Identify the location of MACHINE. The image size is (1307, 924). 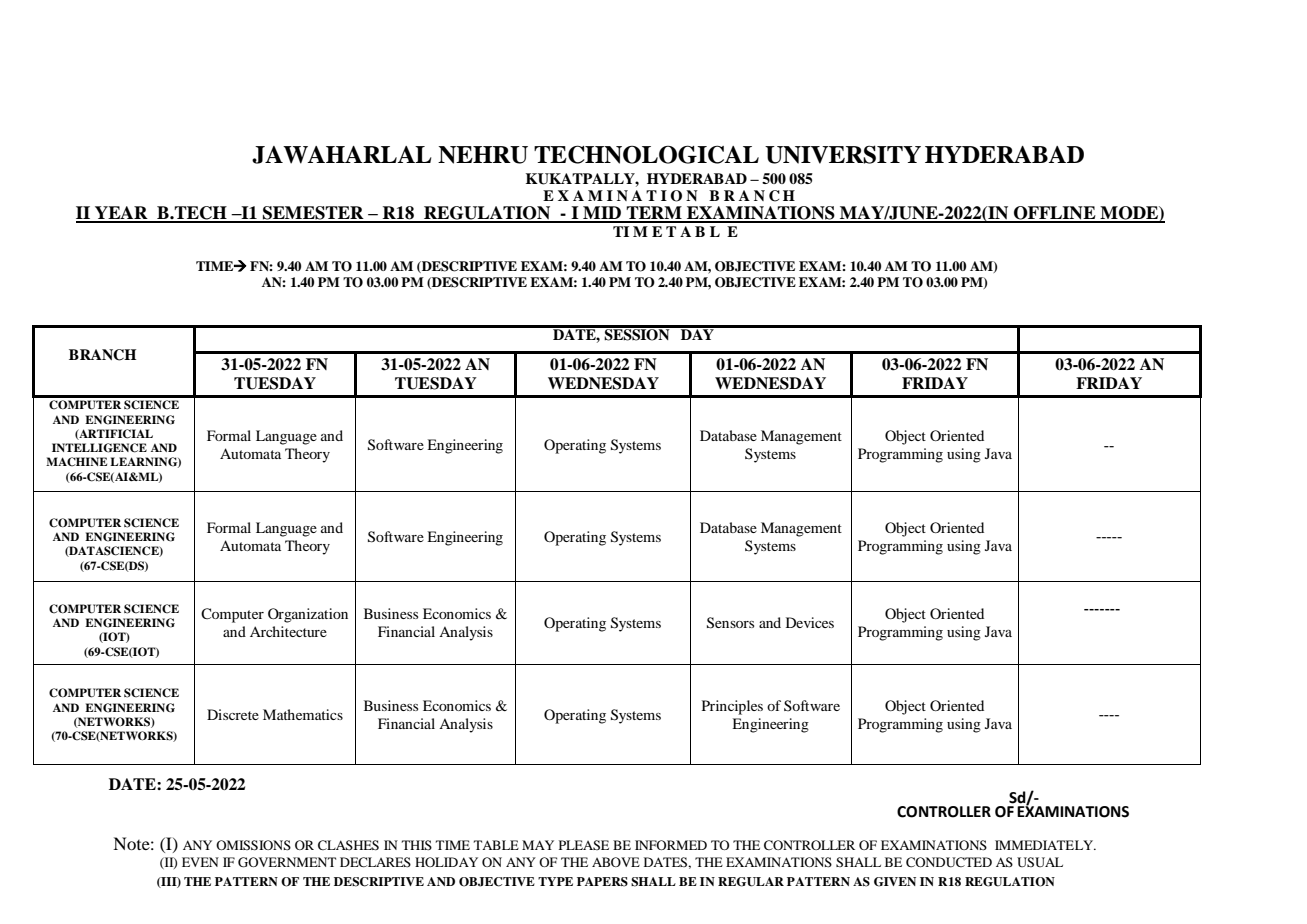
(76, 462).
